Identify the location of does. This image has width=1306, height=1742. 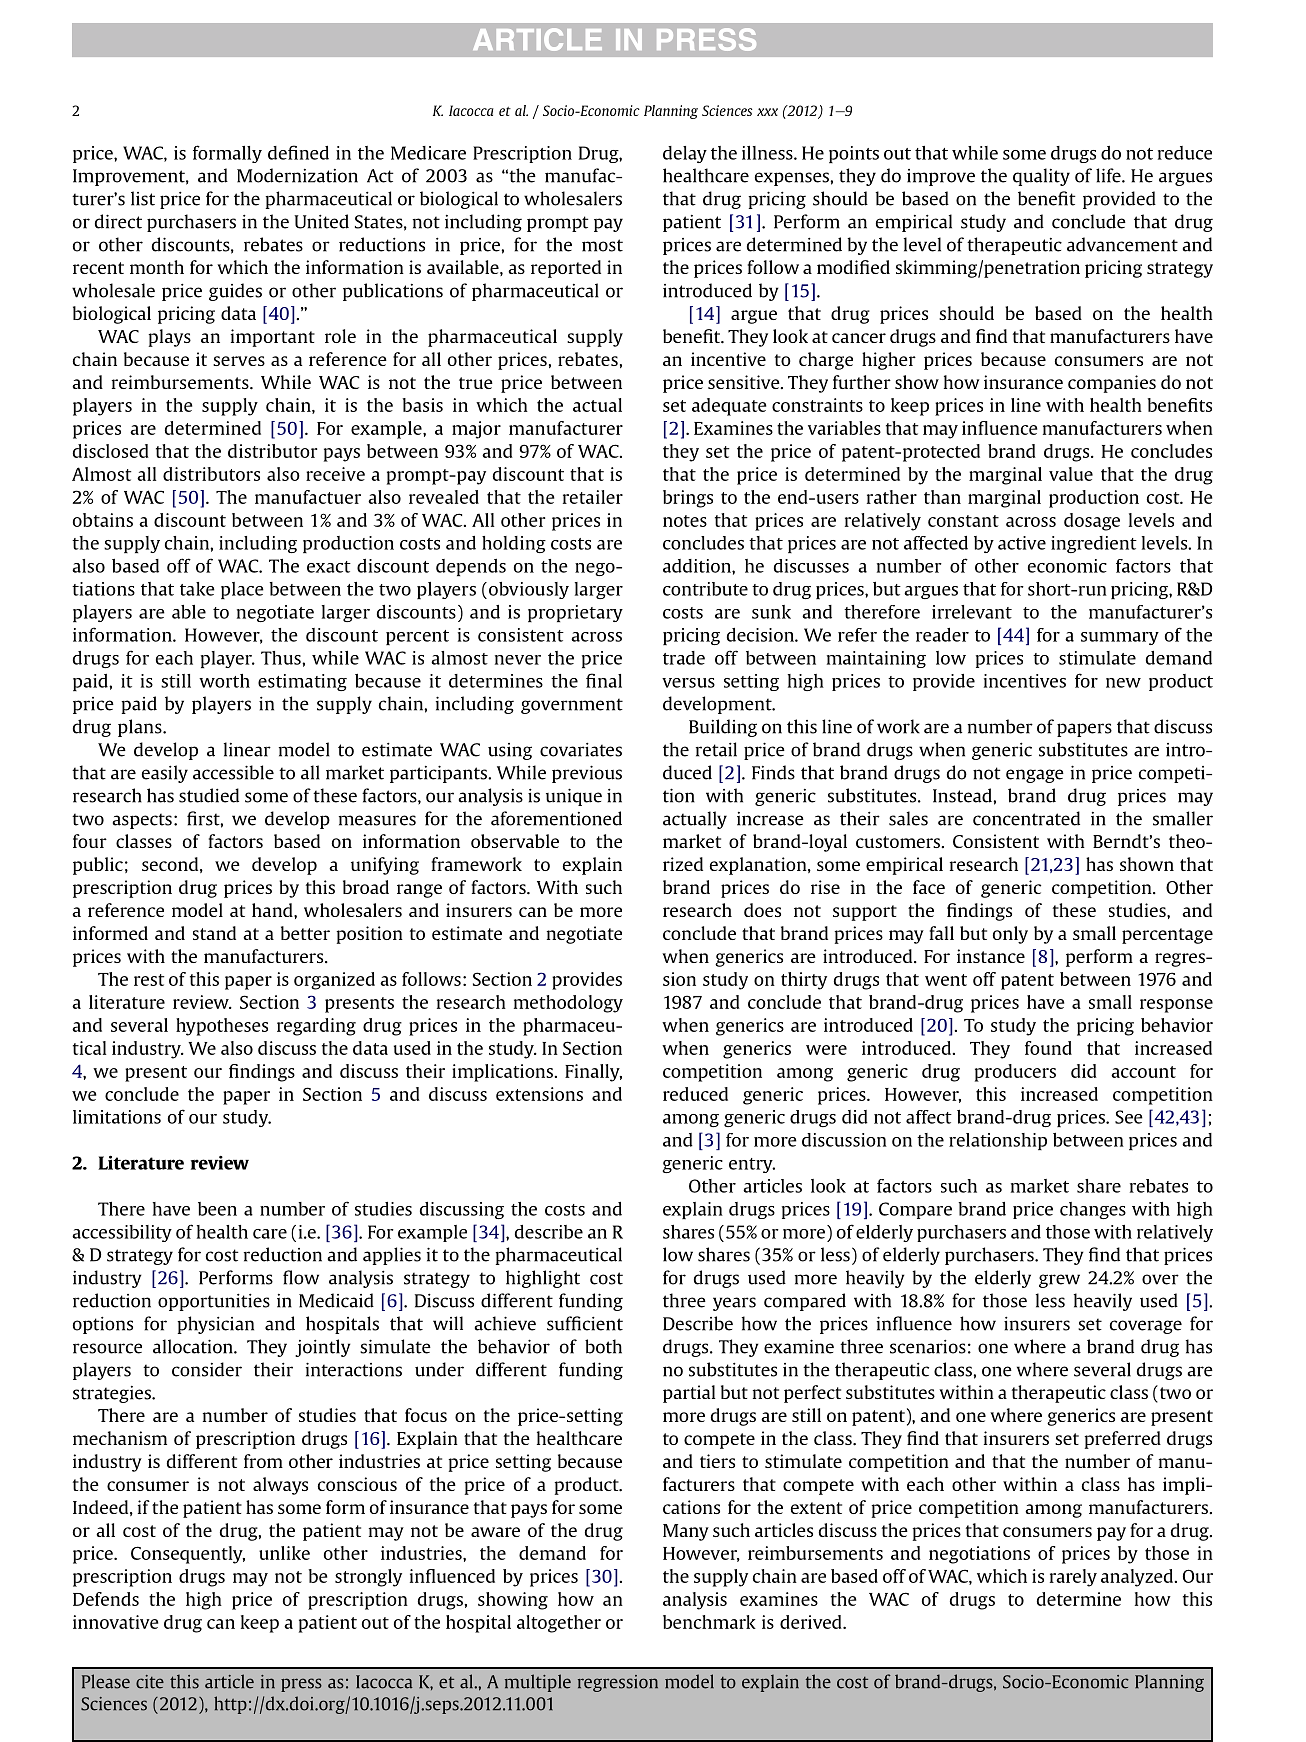
(762, 910).
